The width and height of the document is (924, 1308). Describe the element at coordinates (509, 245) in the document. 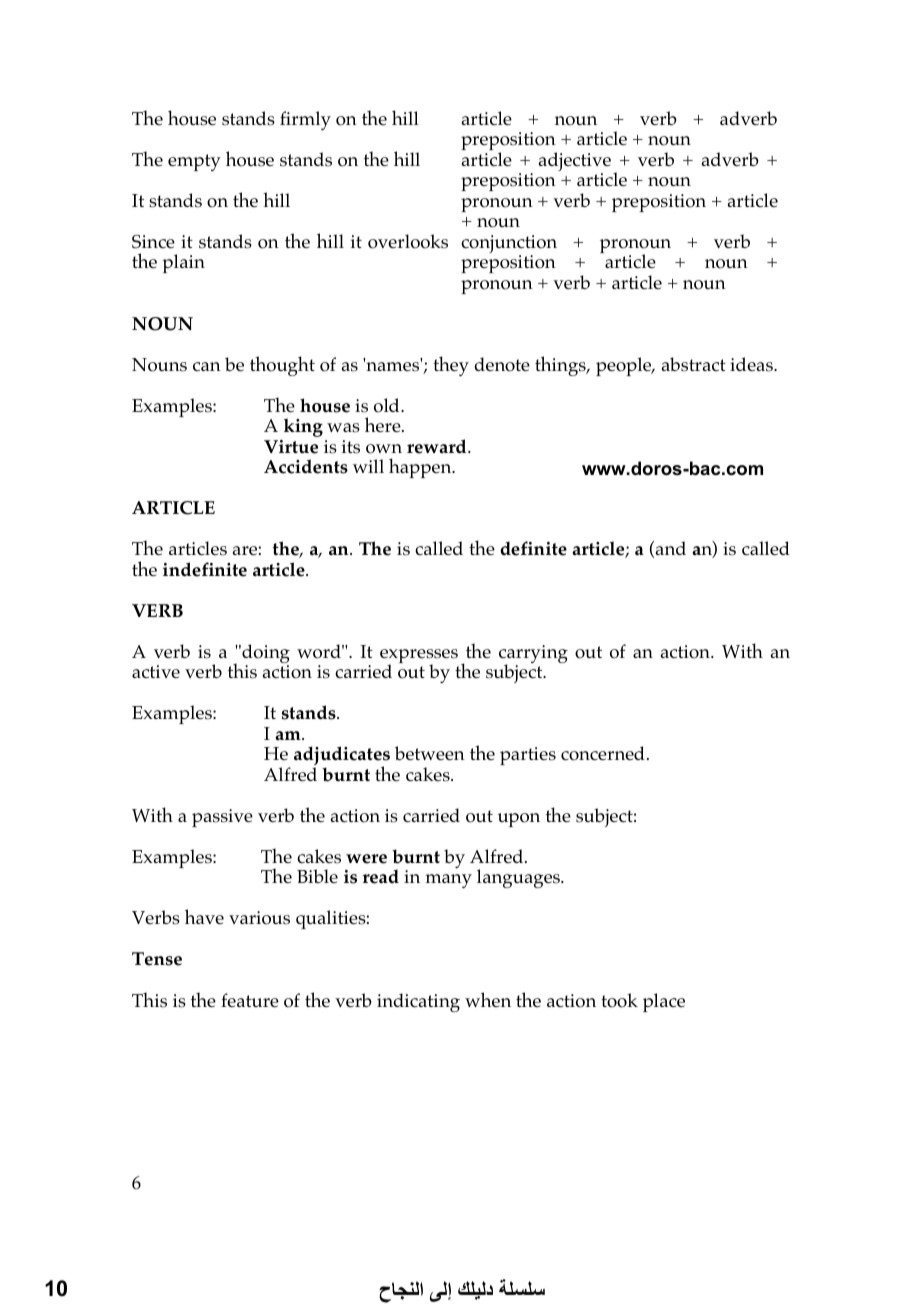

I see `conjunction` at that location.
